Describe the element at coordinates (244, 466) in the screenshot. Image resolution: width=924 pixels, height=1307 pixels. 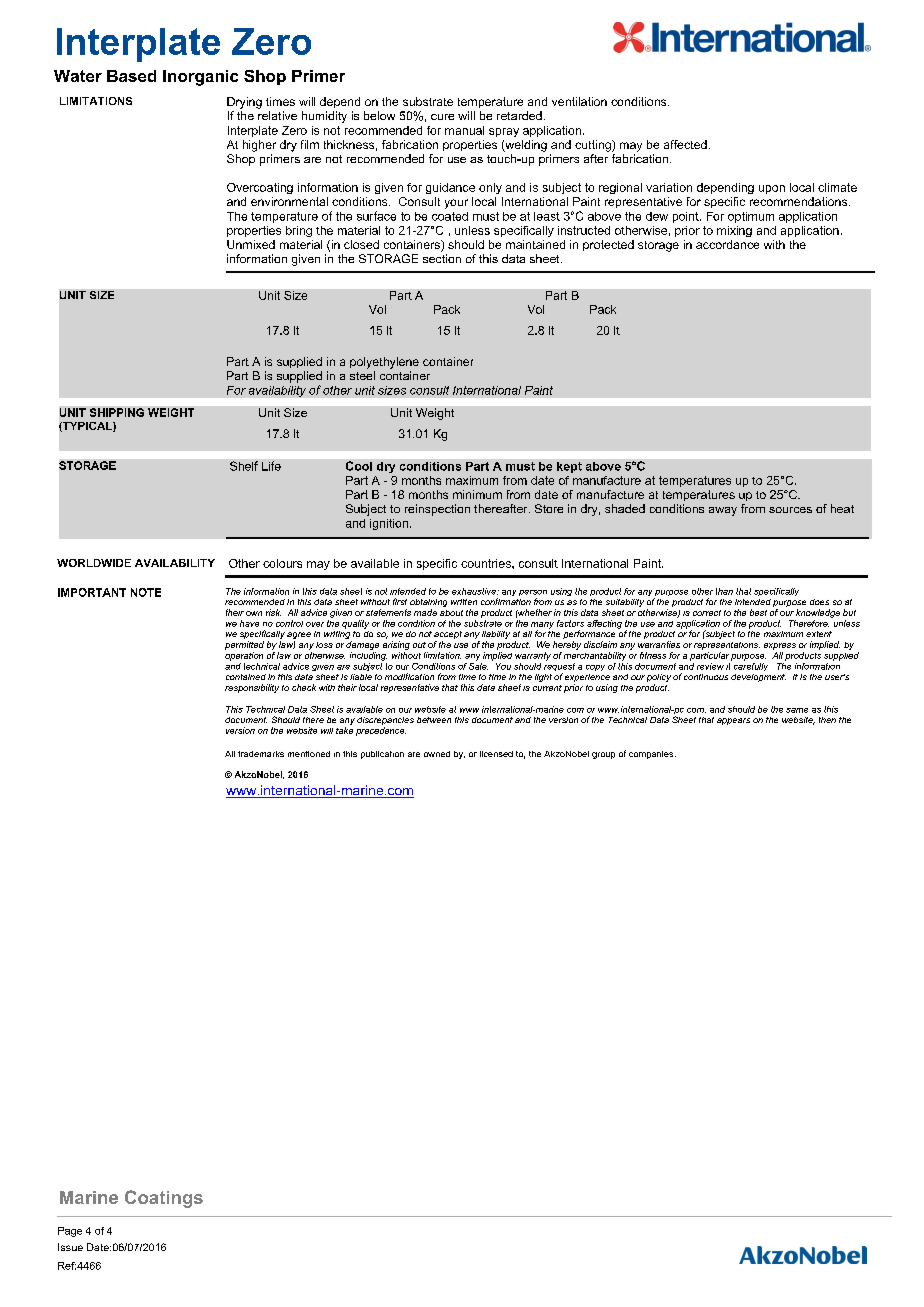
I see `Shelf` at that location.
